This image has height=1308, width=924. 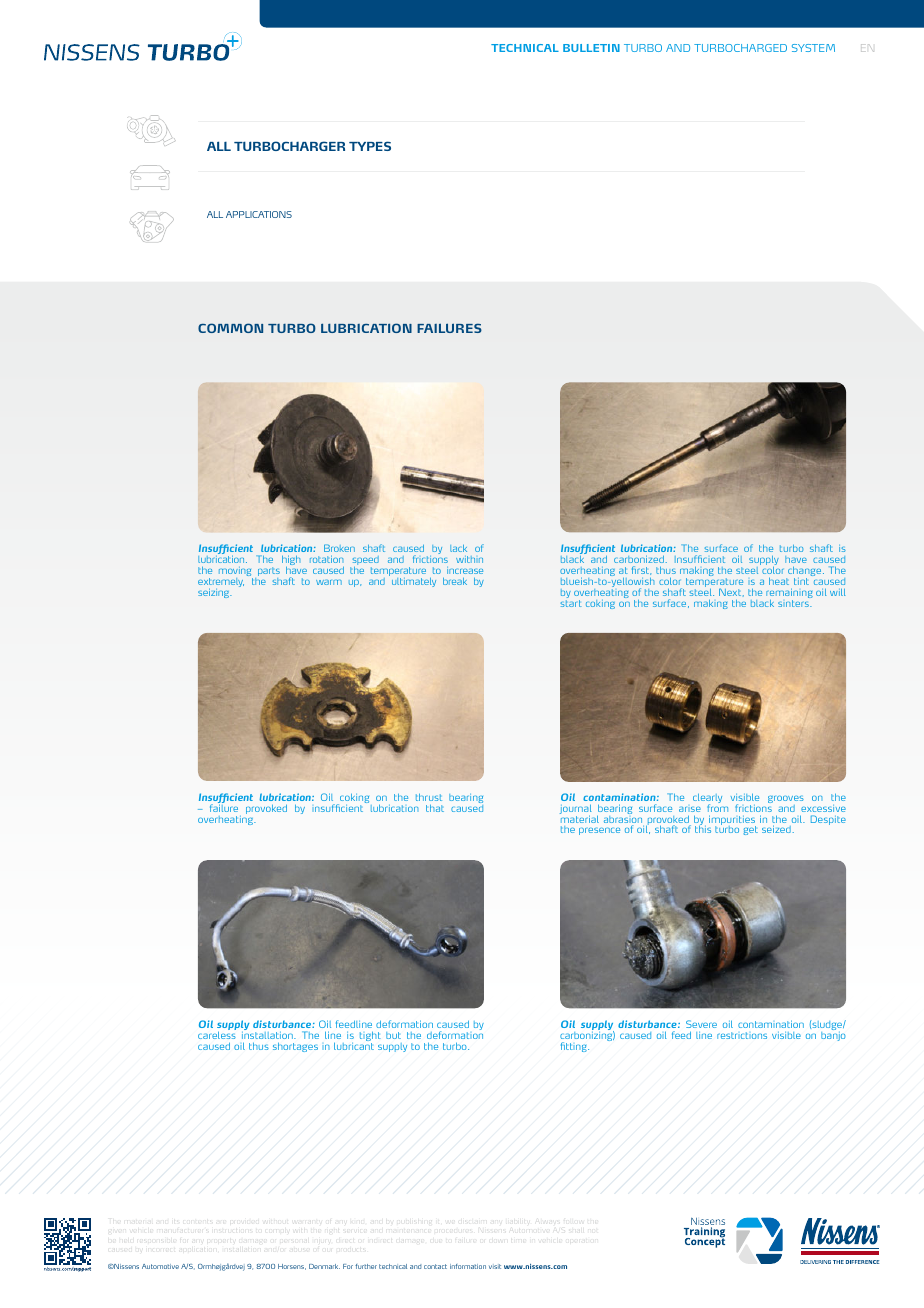 I want to click on Denmark, so click(x=324, y=1266).
